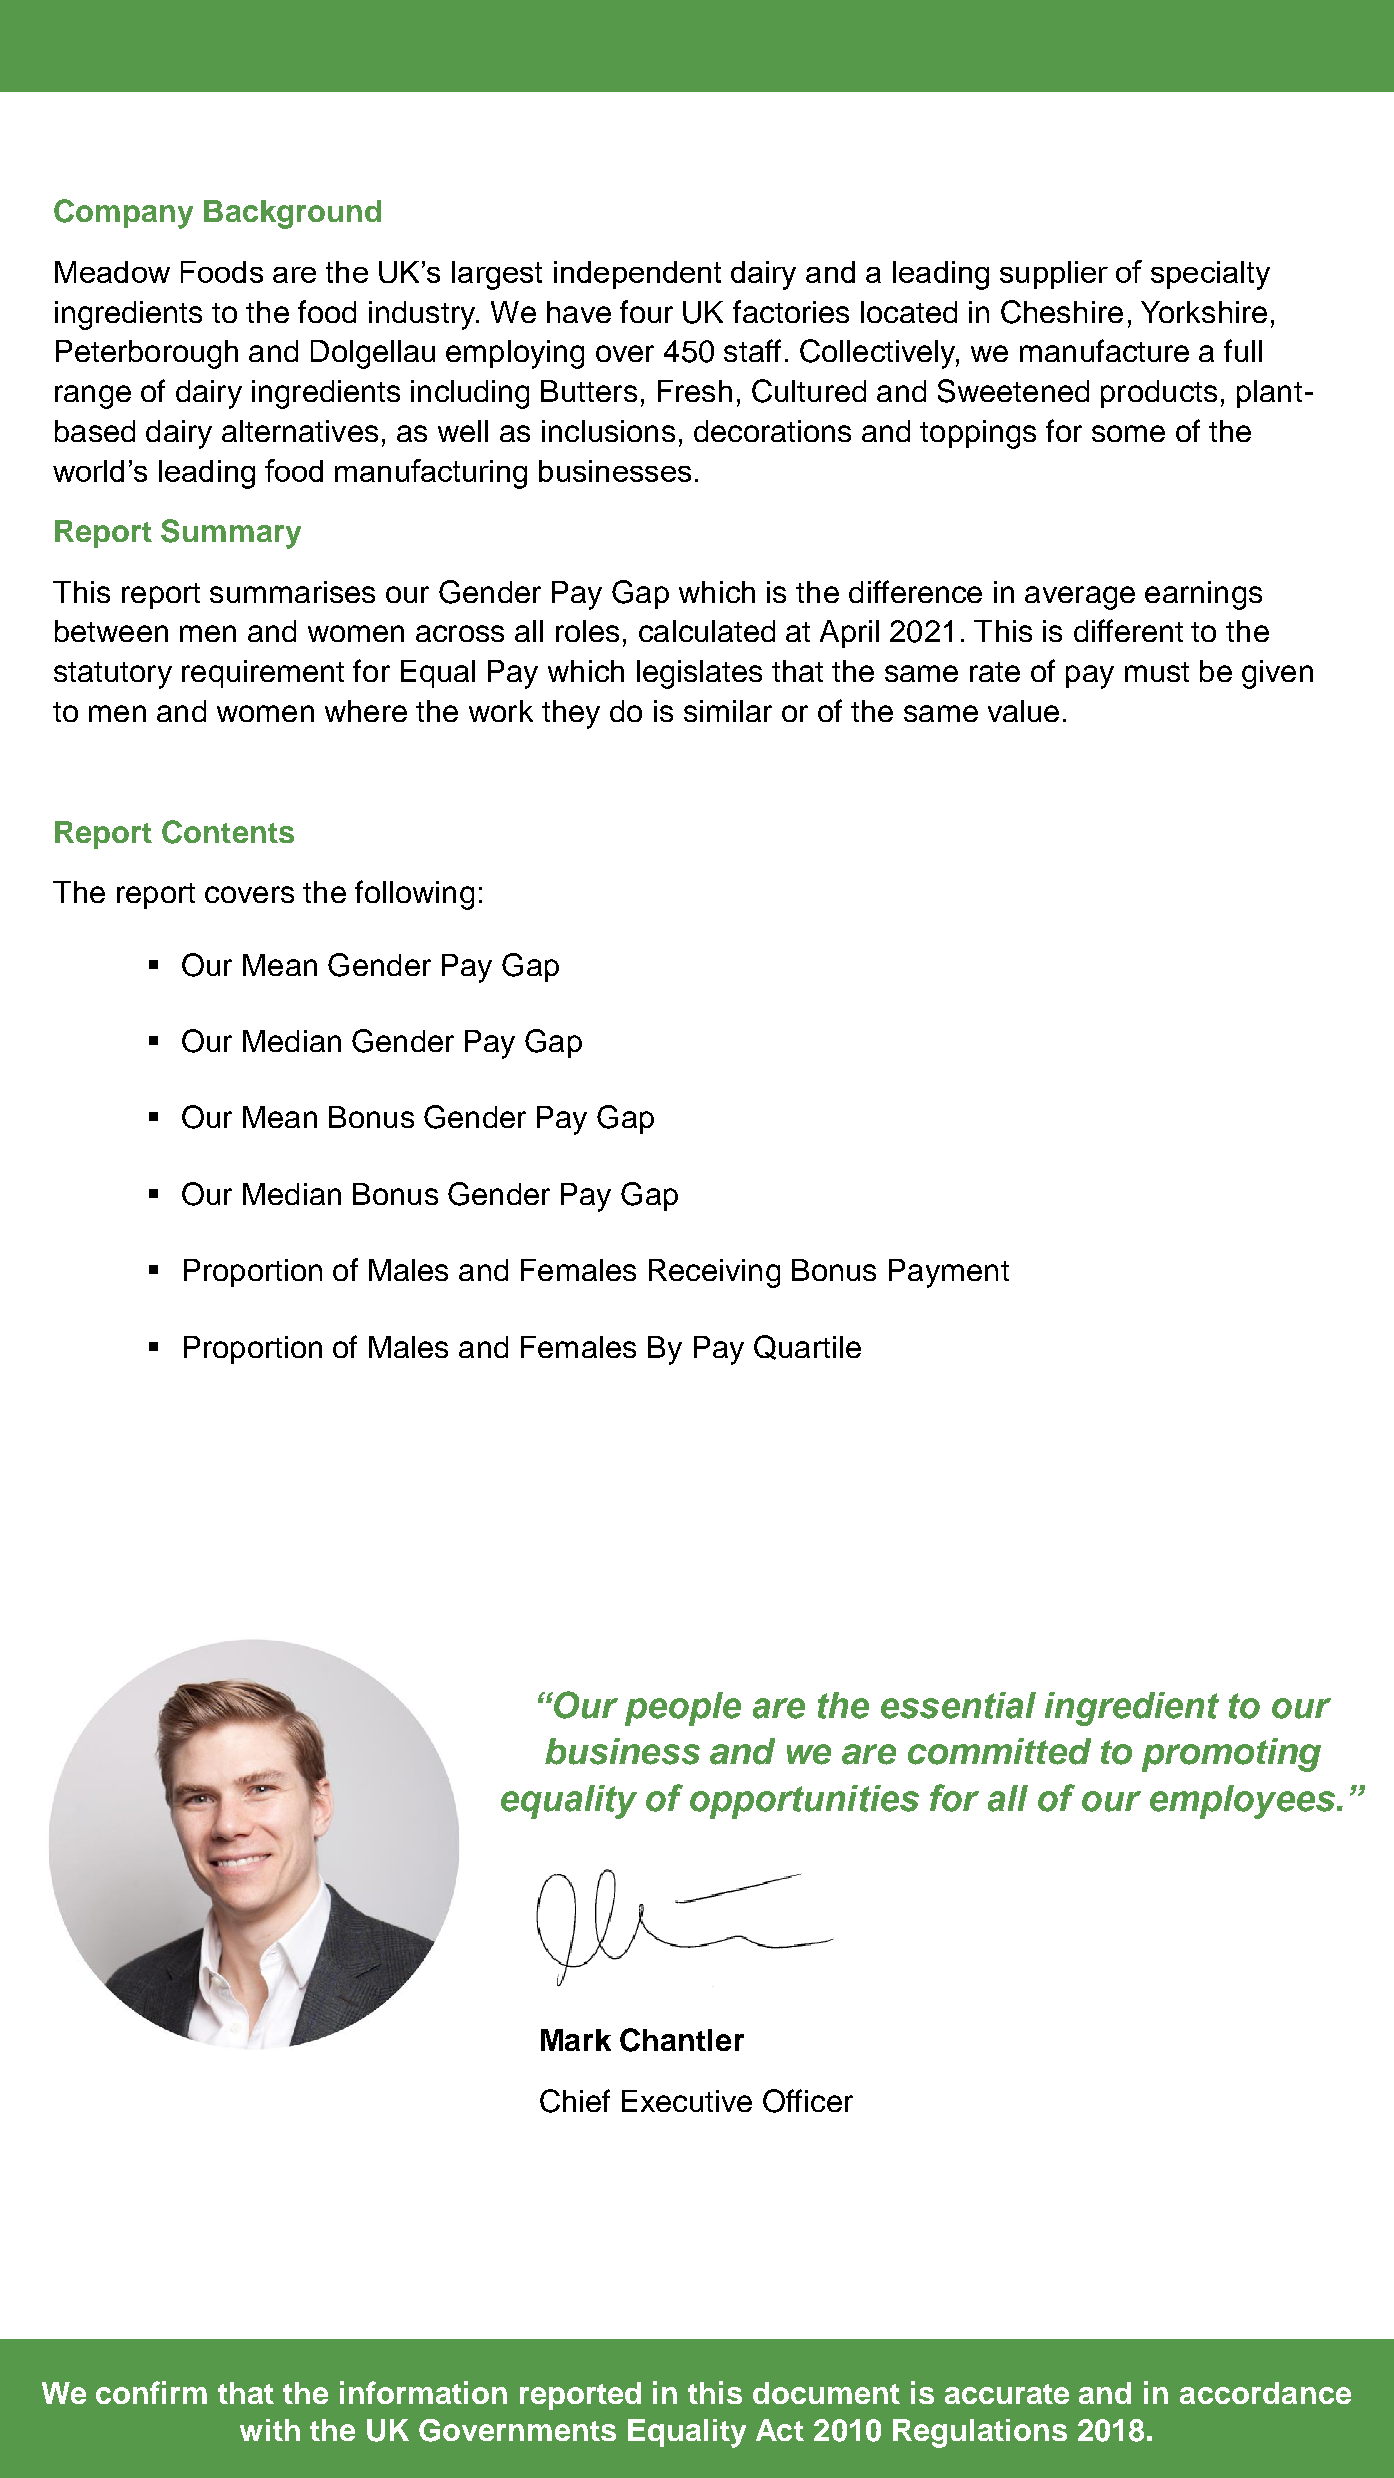 The width and height of the image is (1394, 2478). I want to click on Background, so click(292, 214).
